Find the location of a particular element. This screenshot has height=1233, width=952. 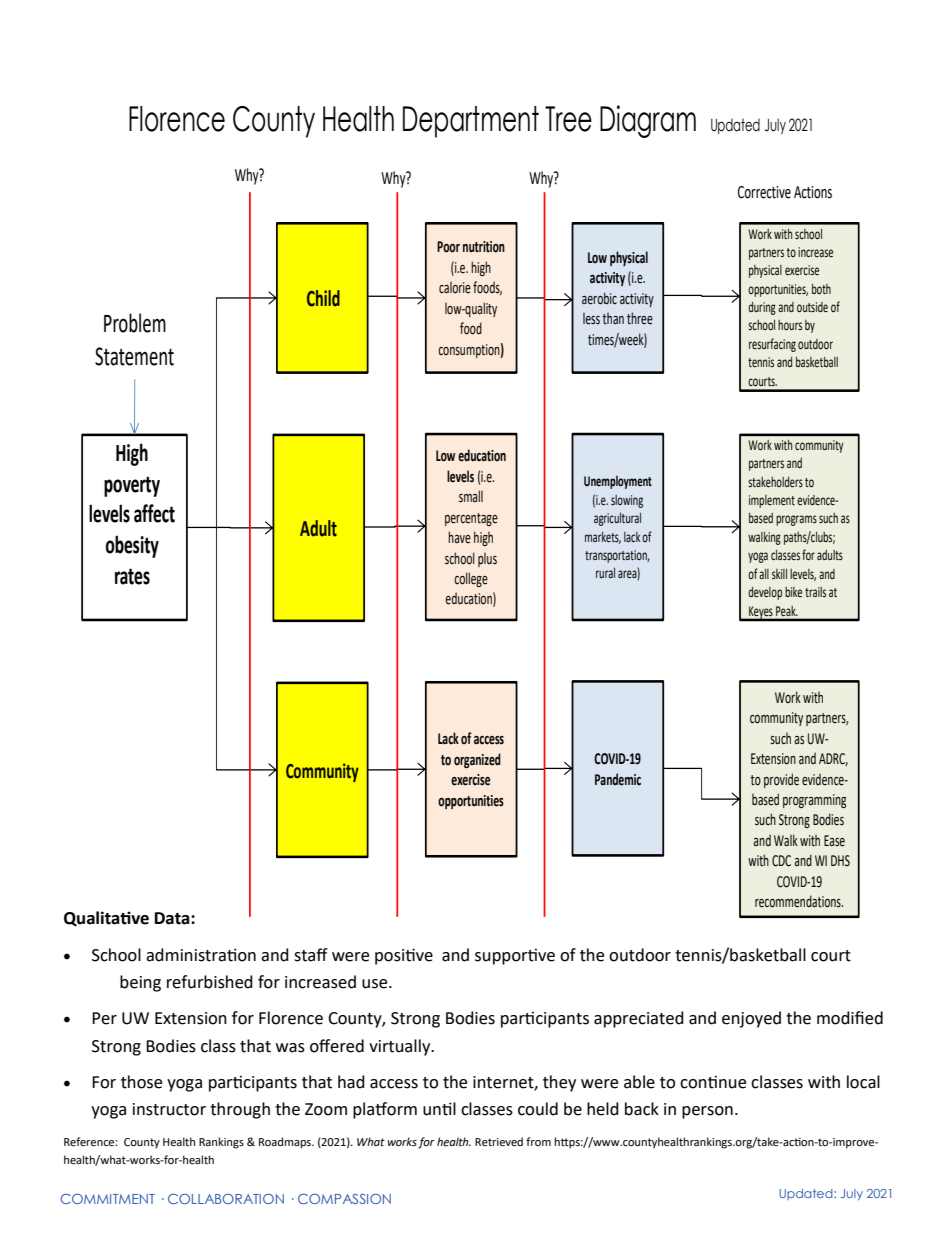

Department is located at coordinates (471, 122).
